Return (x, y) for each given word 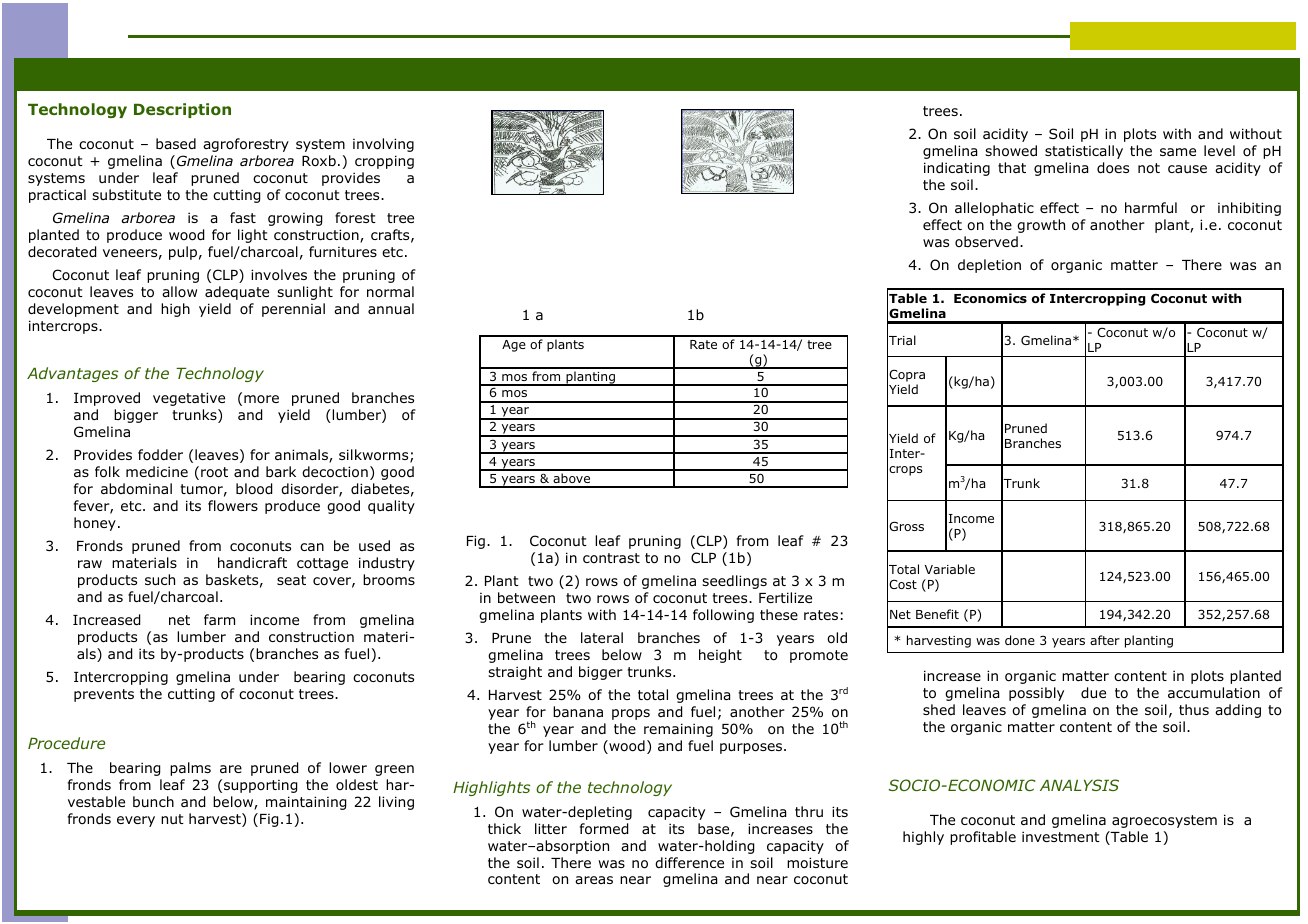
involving (383, 145)
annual (391, 308)
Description (182, 110)
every (136, 821)
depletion (989, 266)
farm (219, 619)
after (1105, 640)
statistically (1084, 152)
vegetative (189, 399)
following (723, 616)
